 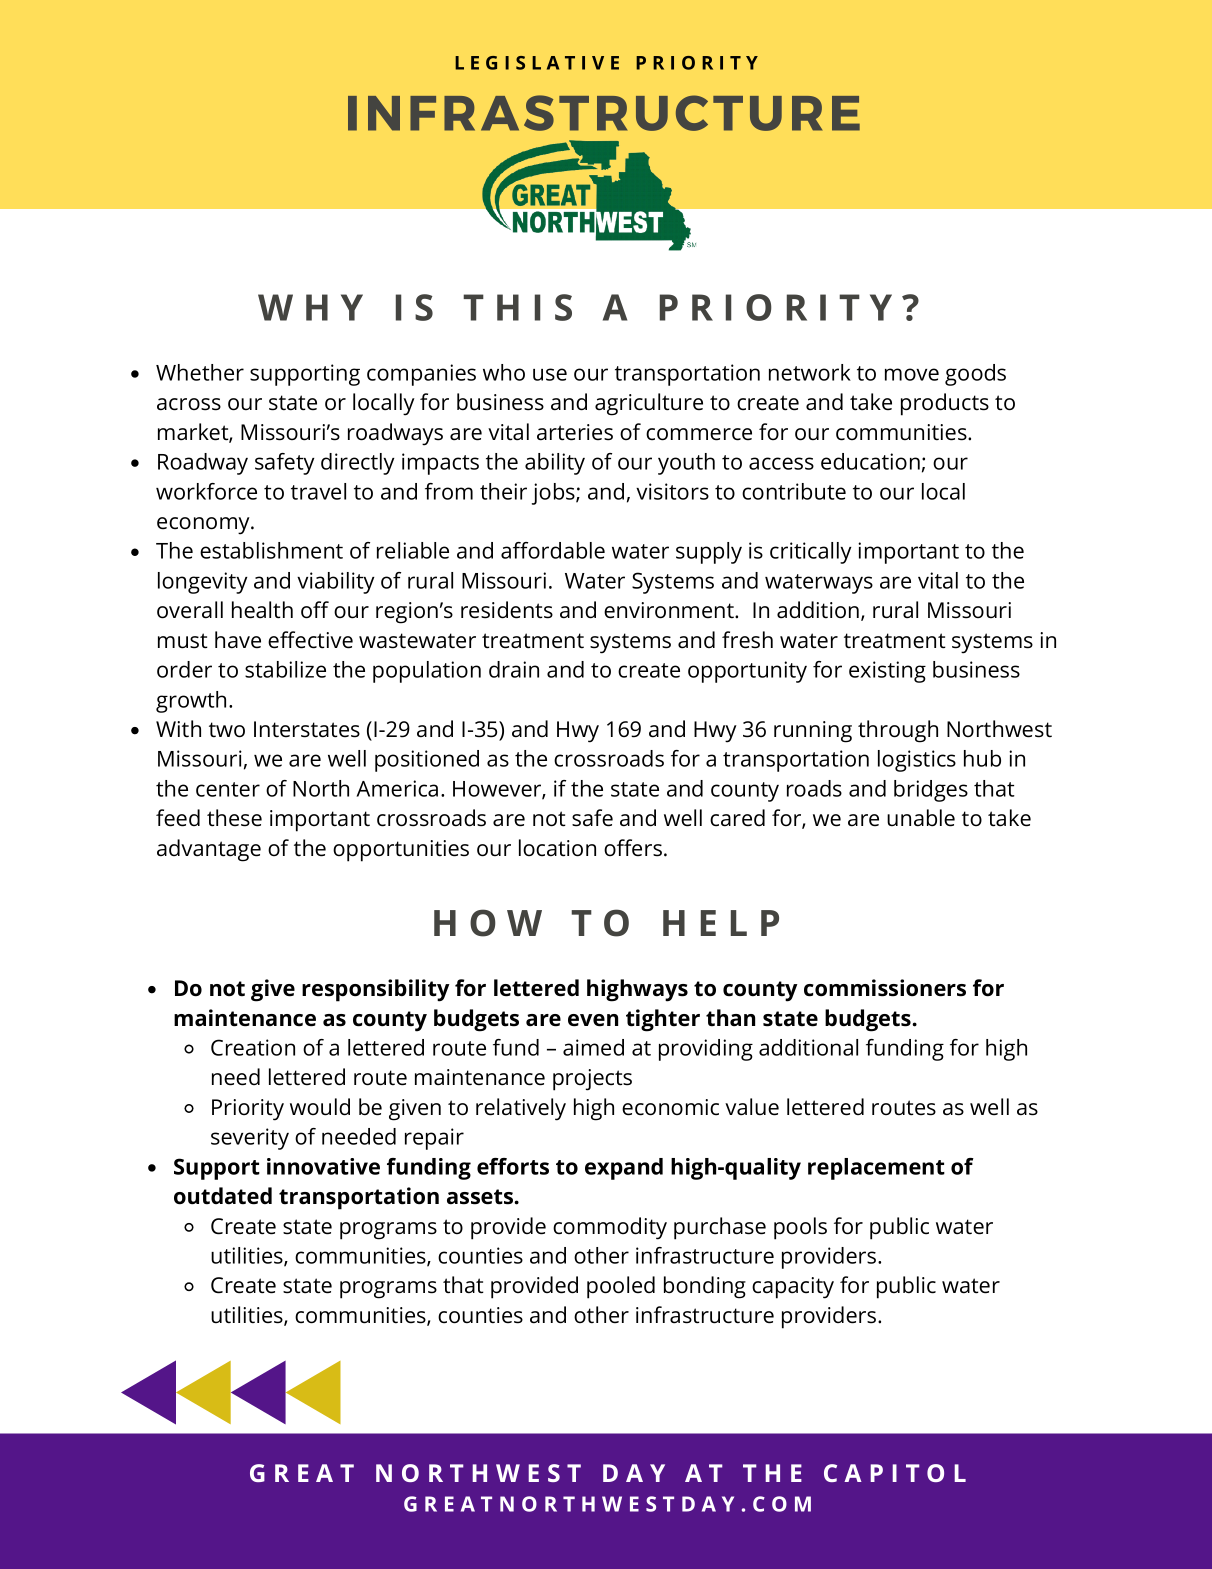 What do you see at coordinates (912, 374) in the document?
I see `move` at bounding box center [912, 374].
